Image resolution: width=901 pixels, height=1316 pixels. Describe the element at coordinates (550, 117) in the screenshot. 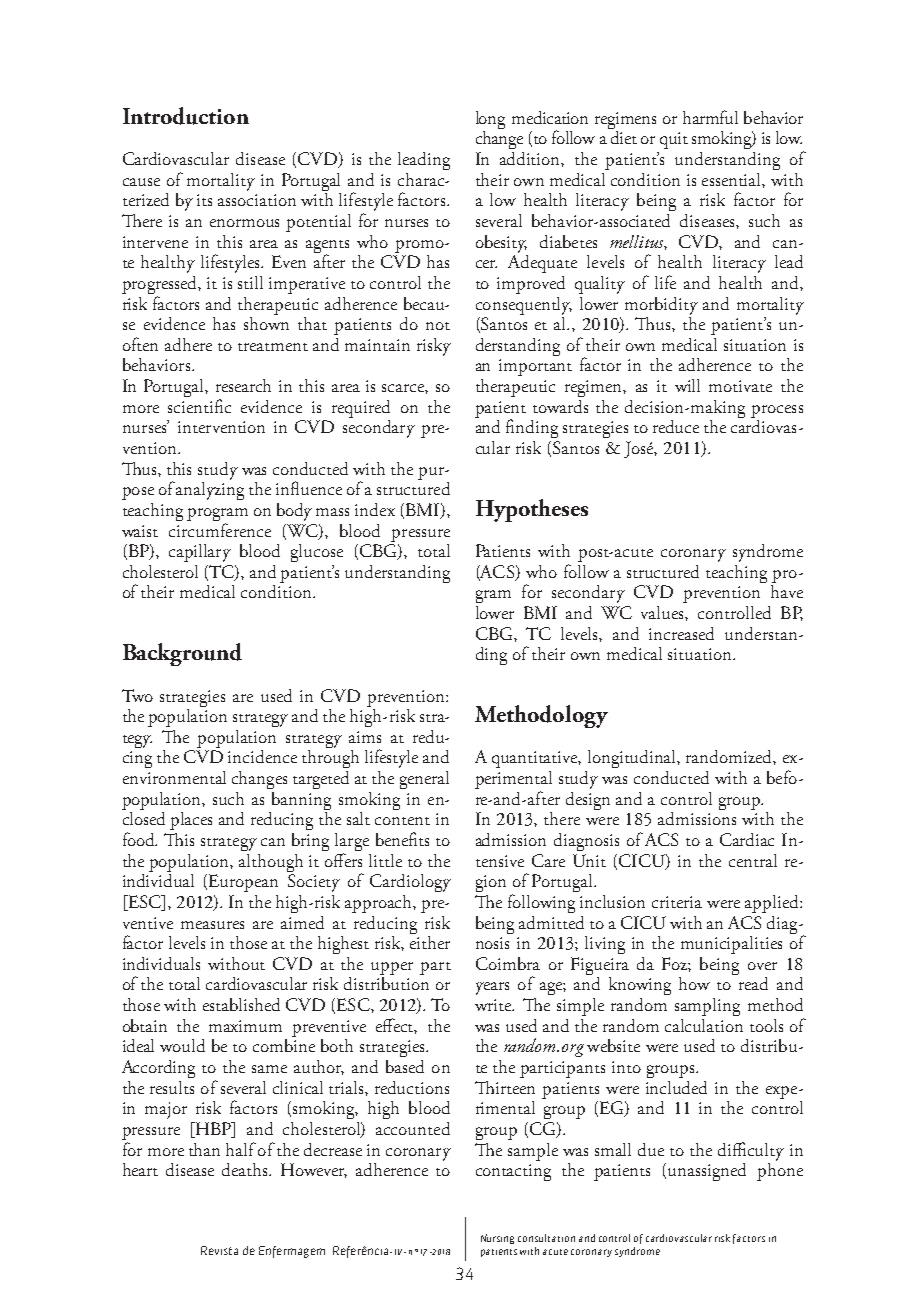

I see `medication` at that location.
